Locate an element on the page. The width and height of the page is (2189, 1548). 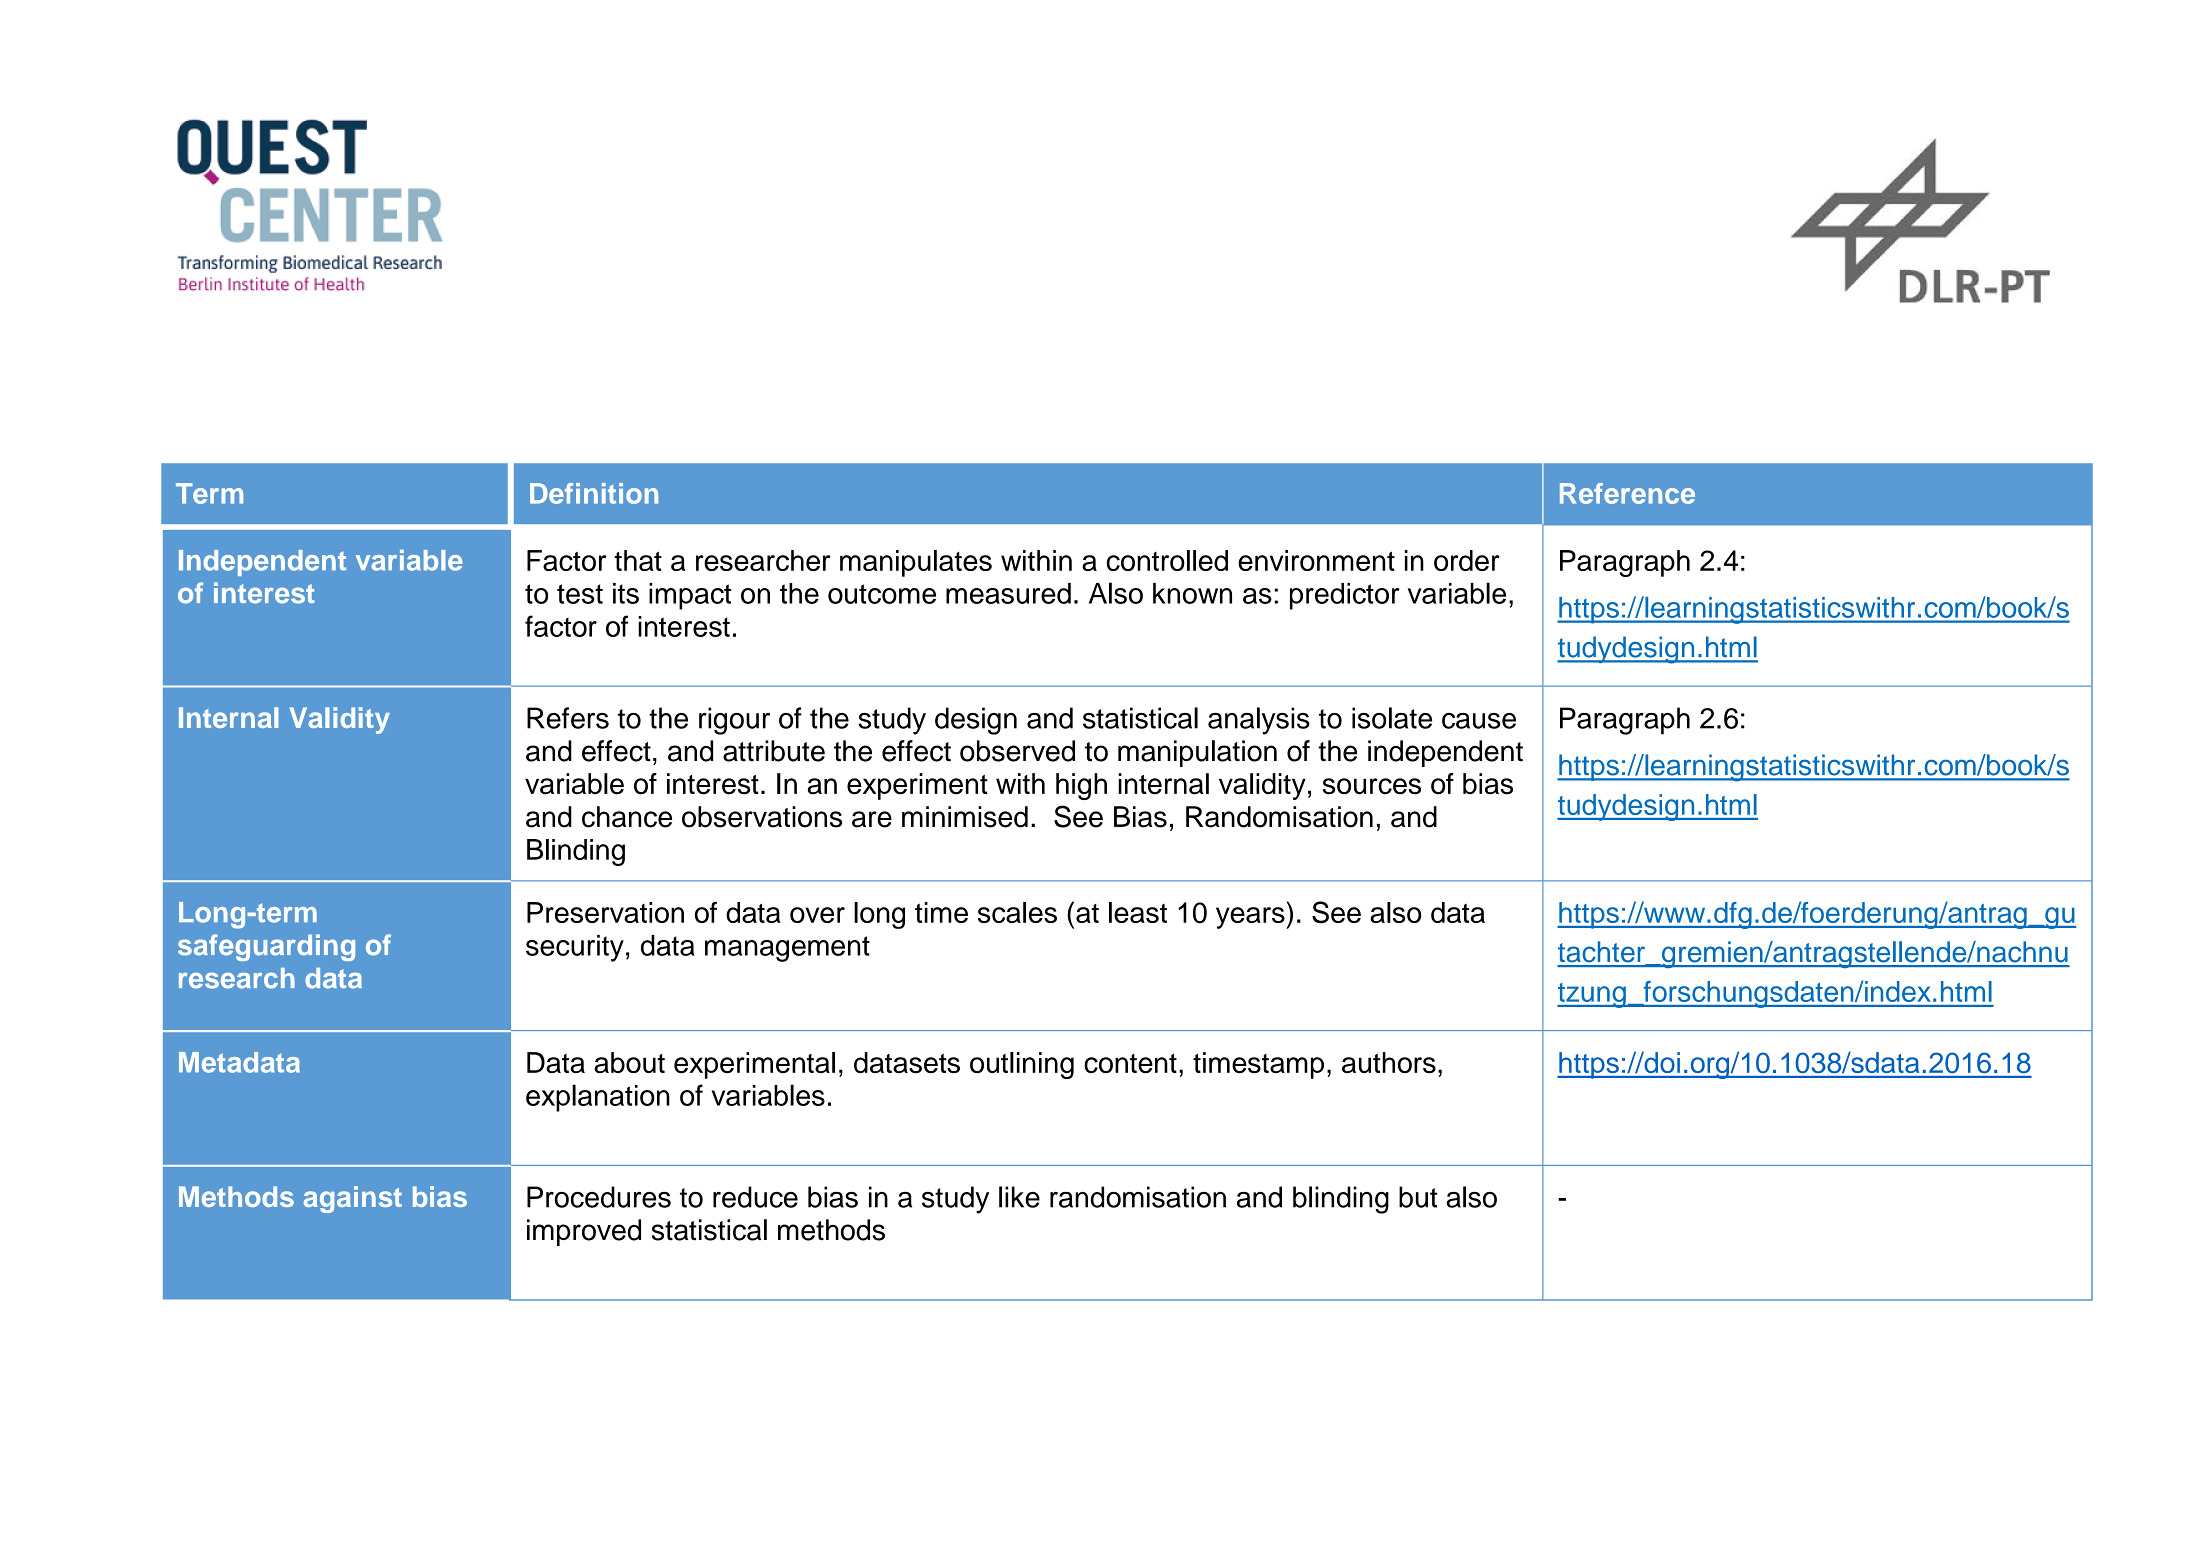
order is located at coordinates (1467, 560).
